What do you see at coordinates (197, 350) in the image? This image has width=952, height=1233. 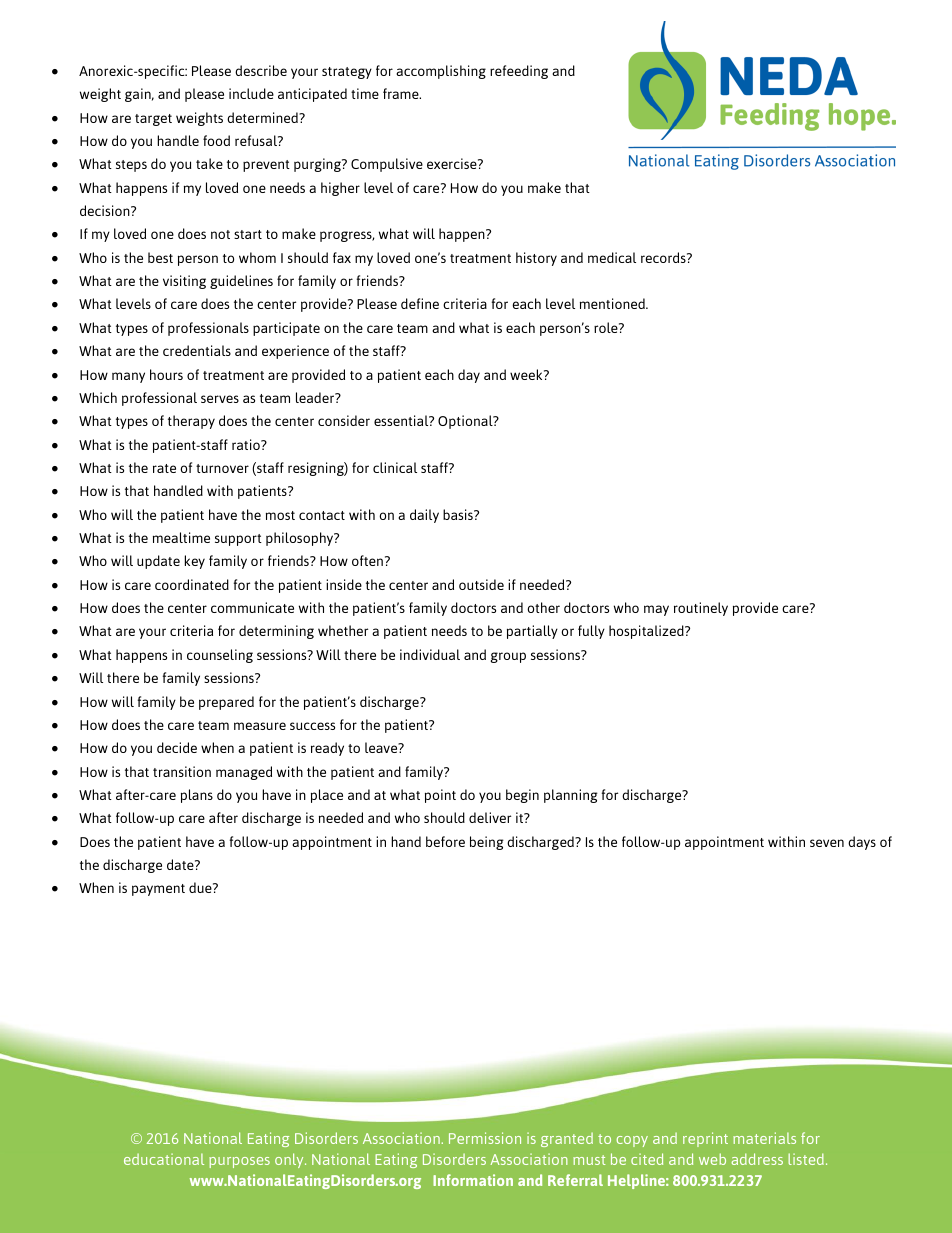 I see `credentials` at bounding box center [197, 350].
